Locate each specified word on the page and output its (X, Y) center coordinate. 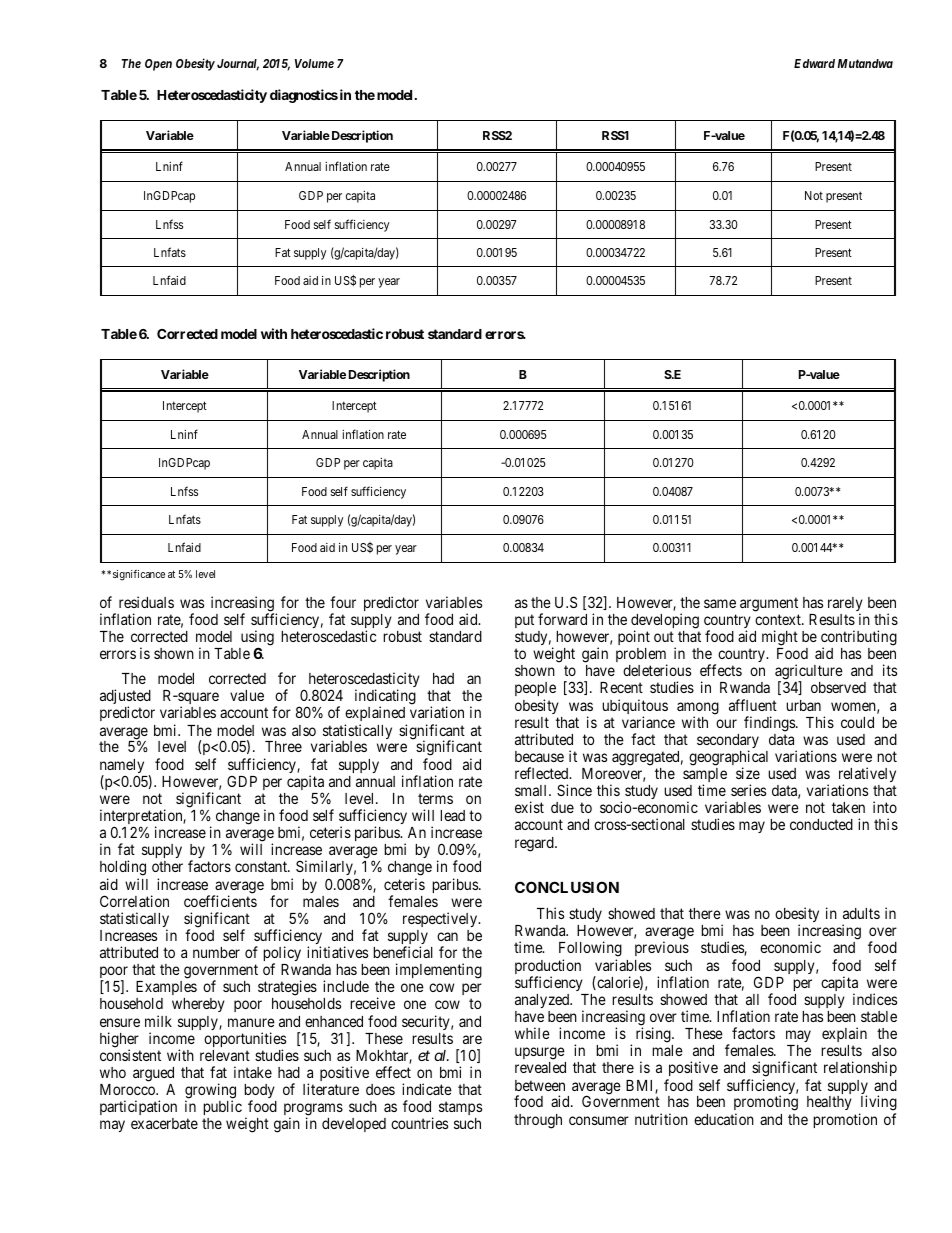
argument (769, 604)
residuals (146, 602)
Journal (238, 65)
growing (210, 1092)
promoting (766, 1104)
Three (283, 746)
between (540, 1085)
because (539, 756)
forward (562, 619)
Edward (814, 63)
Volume (314, 63)
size (748, 773)
